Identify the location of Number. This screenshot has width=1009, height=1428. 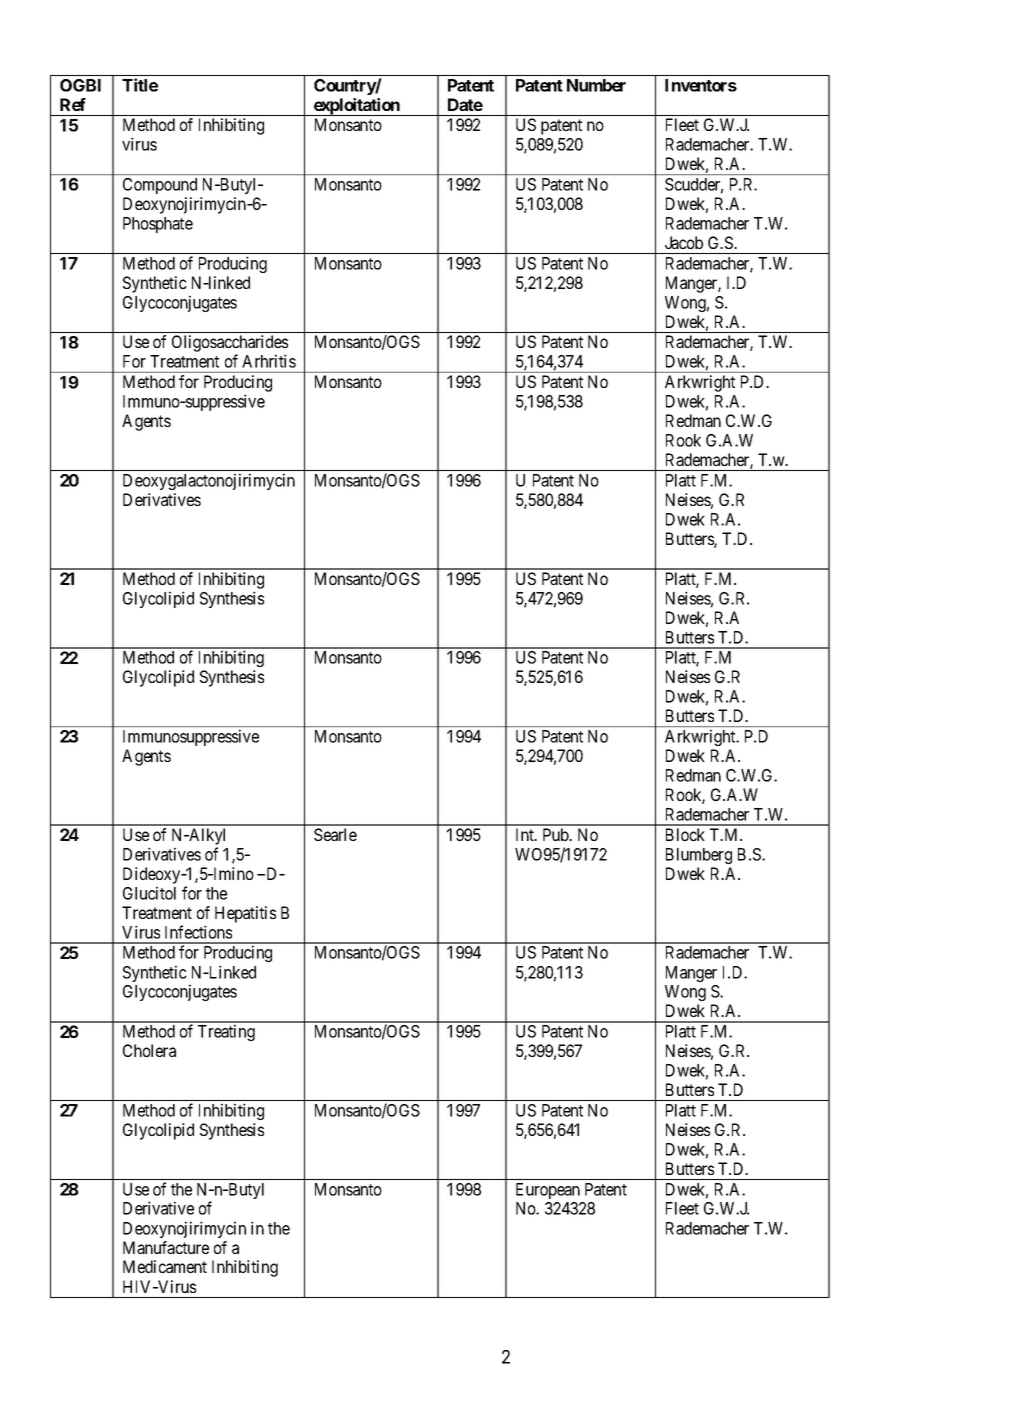
(596, 85).
